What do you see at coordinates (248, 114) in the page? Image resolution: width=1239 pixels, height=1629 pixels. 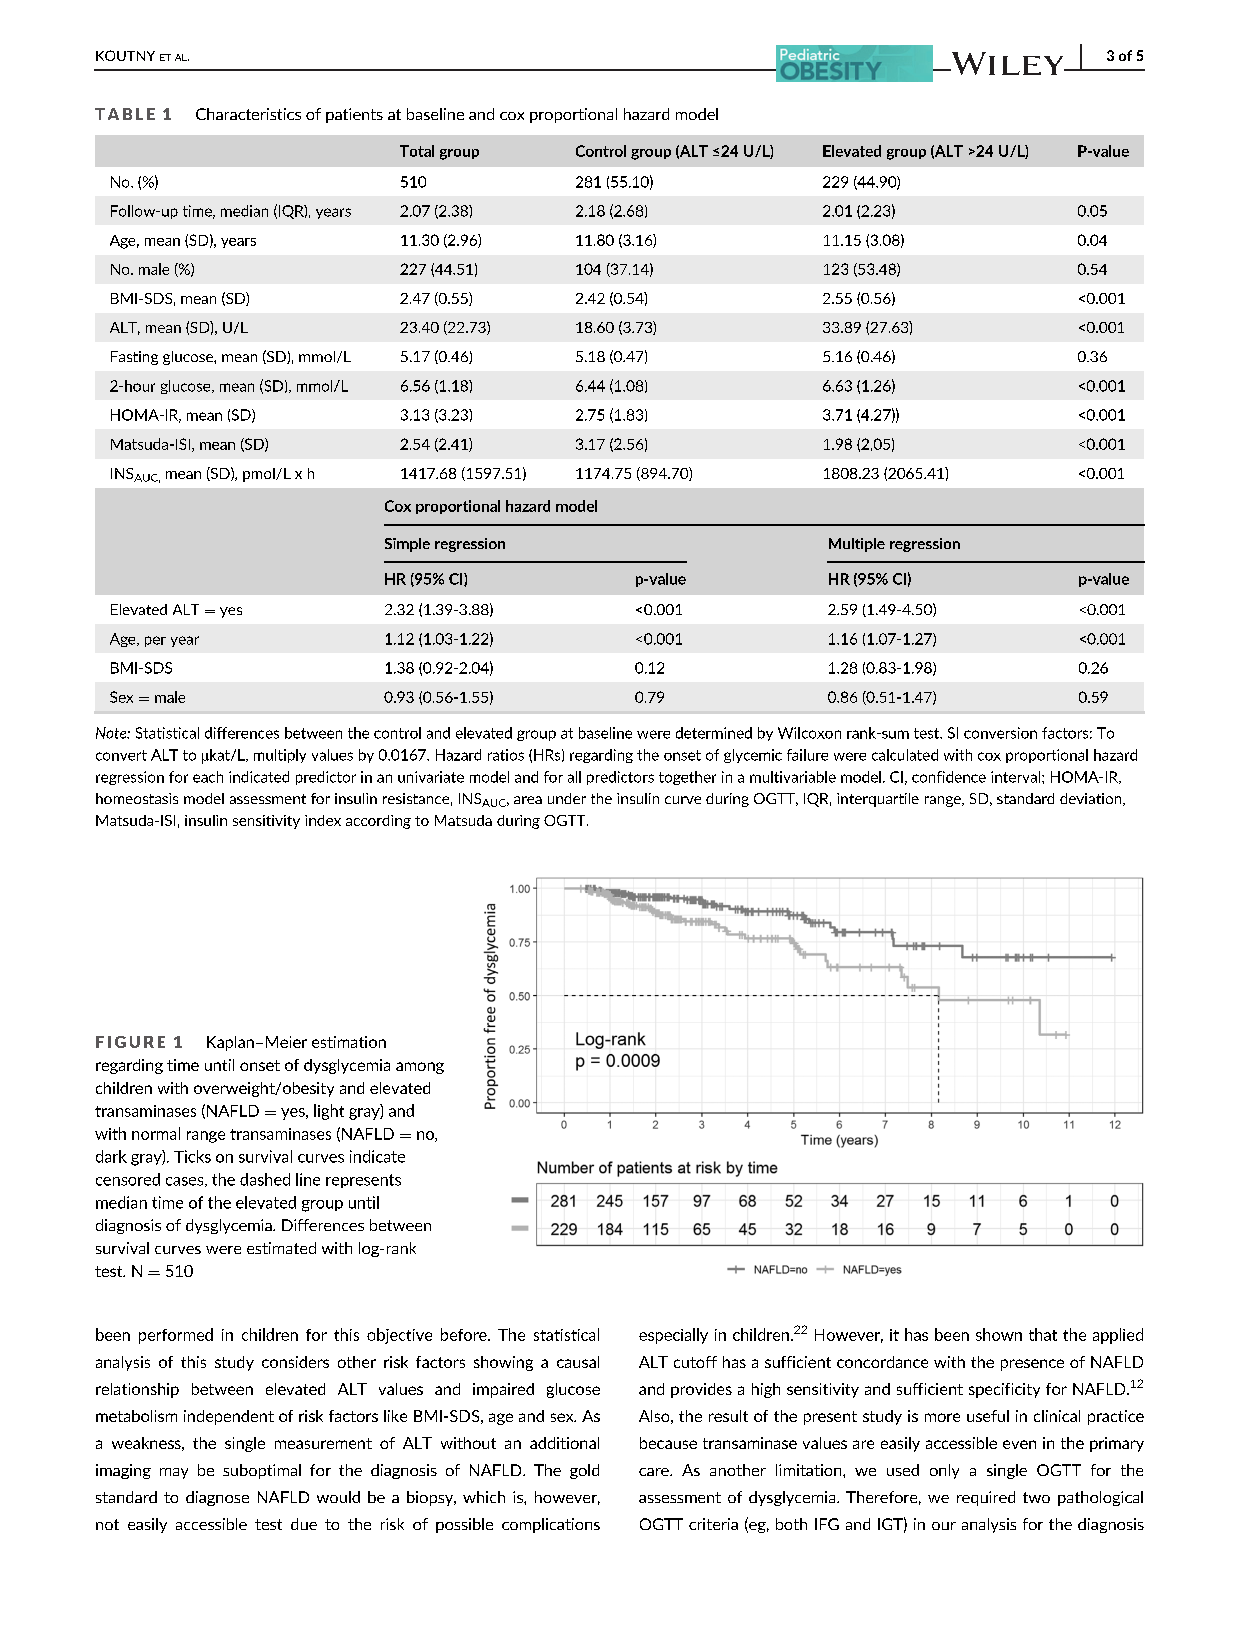 I see `Characteristics` at bounding box center [248, 114].
